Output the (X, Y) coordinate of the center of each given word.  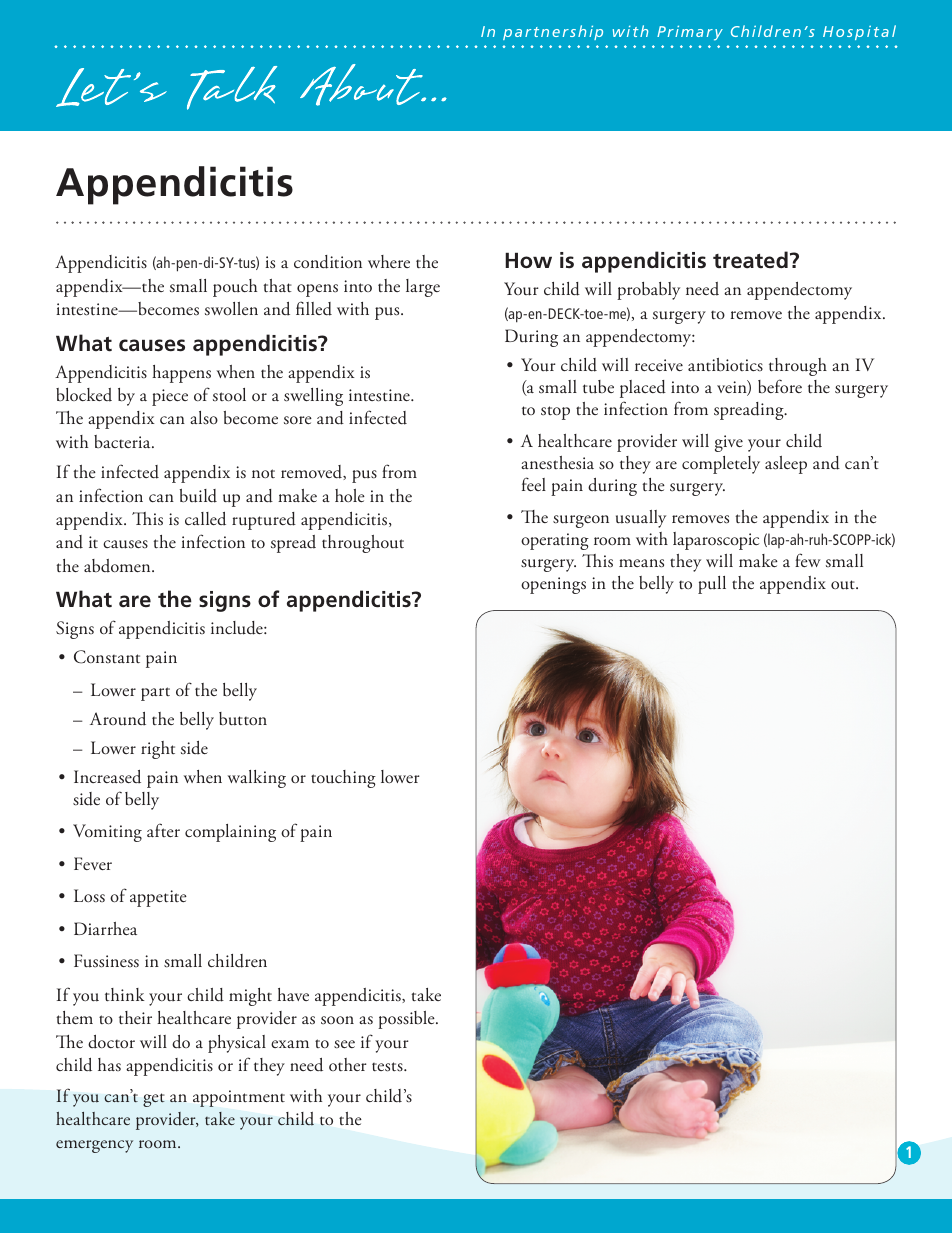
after (163, 830)
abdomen (118, 566)
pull (712, 585)
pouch (235, 288)
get (154, 1100)
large (423, 288)
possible (407, 1020)
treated (750, 260)
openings (553, 585)
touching (343, 779)
